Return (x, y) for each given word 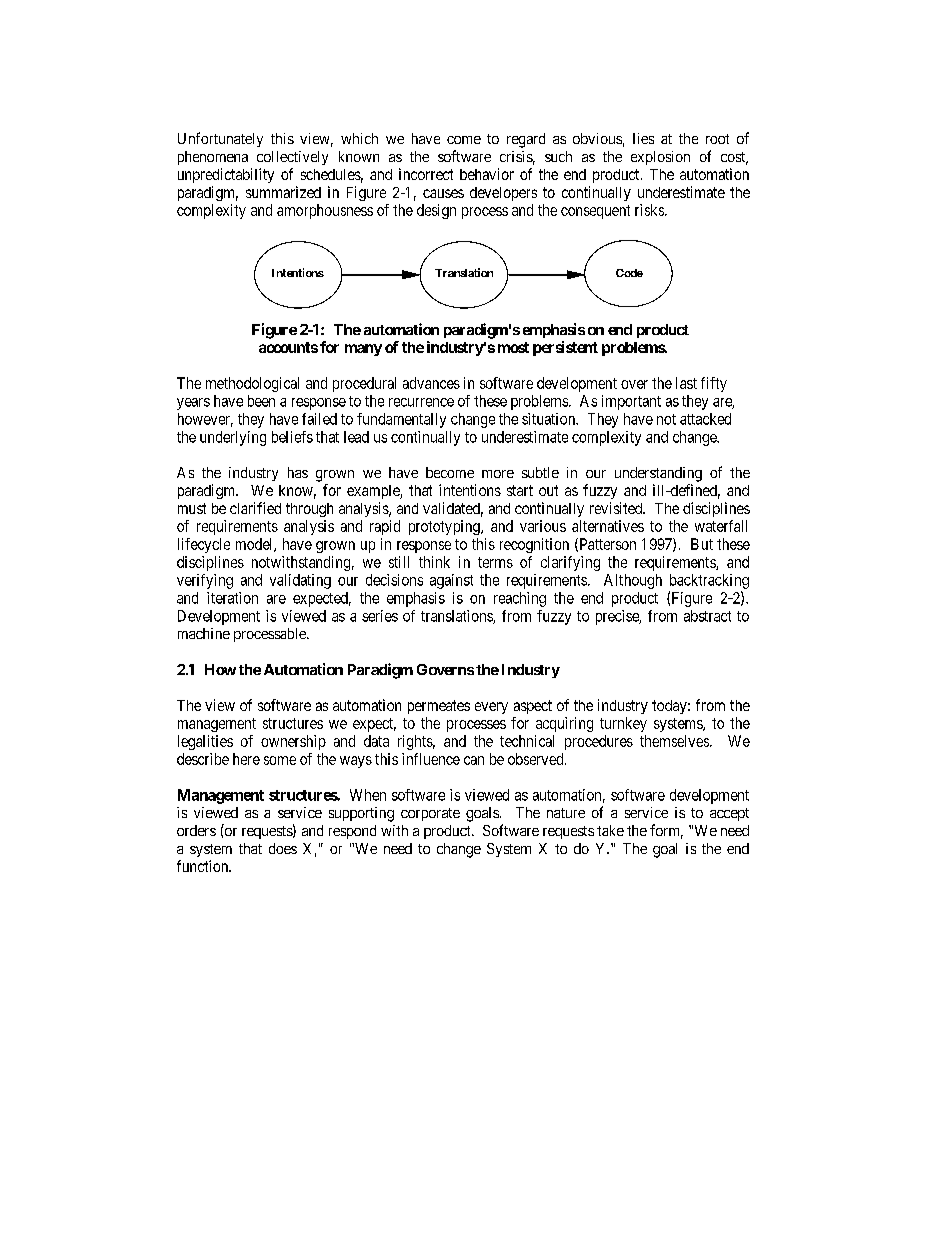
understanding (658, 474)
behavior (487, 174)
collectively (292, 158)
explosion (660, 158)
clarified (255, 508)
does (283, 848)
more (498, 474)
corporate (430, 814)
